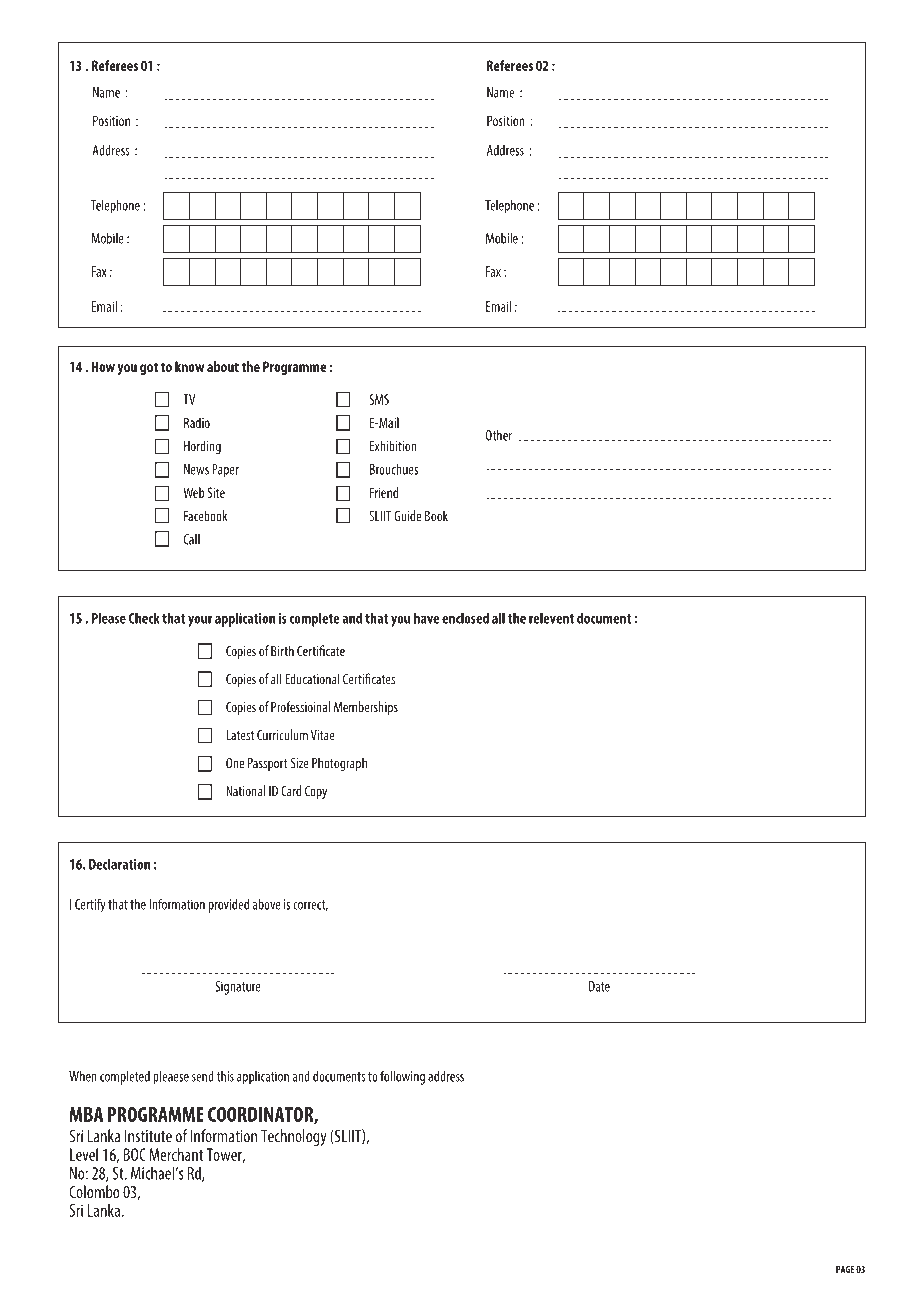 This screenshot has width=924, height=1308. Describe the element at coordinates (845, 1269) in the screenshot. I see `PAGE` at that location.
